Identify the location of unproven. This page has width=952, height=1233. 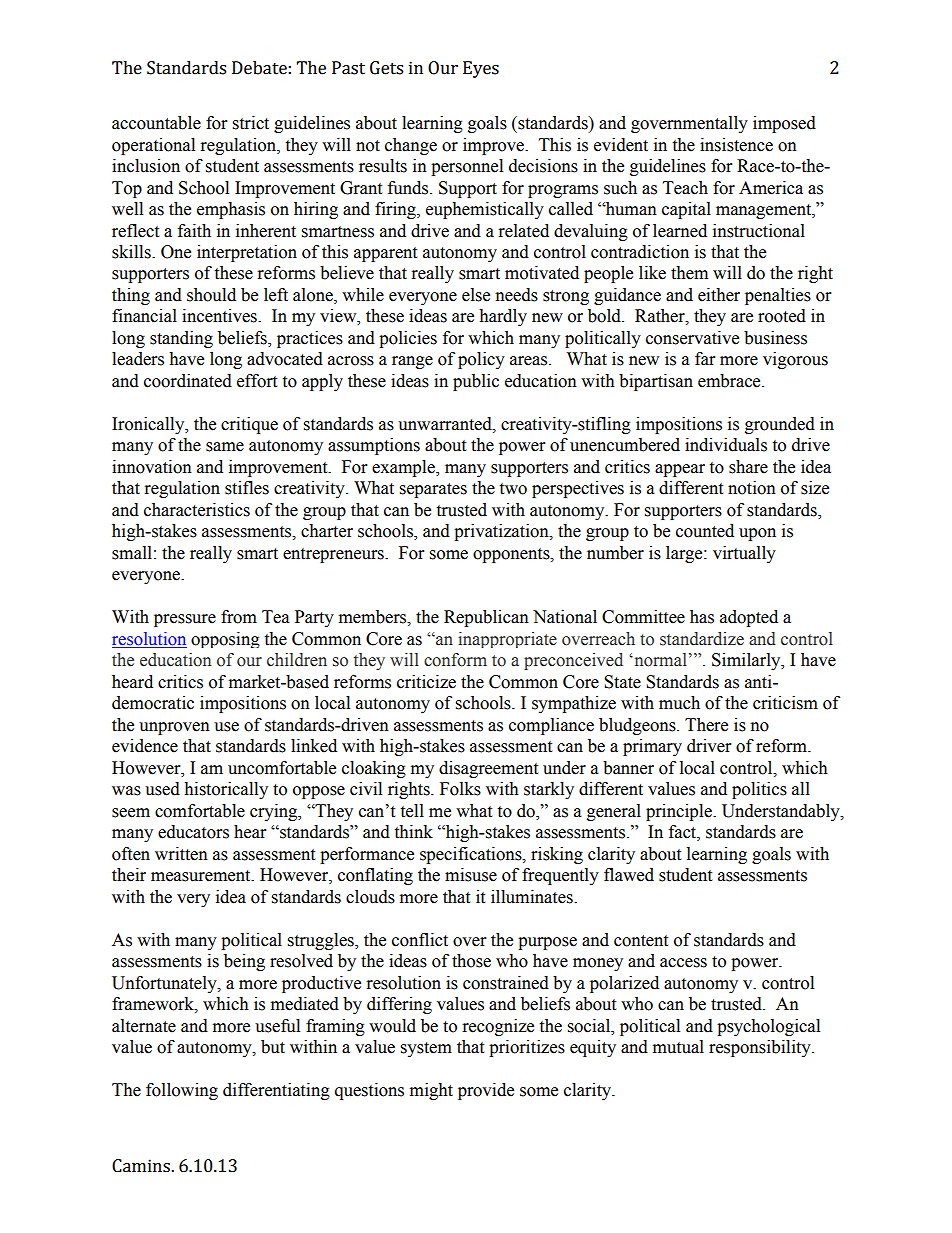
(174, 728).
